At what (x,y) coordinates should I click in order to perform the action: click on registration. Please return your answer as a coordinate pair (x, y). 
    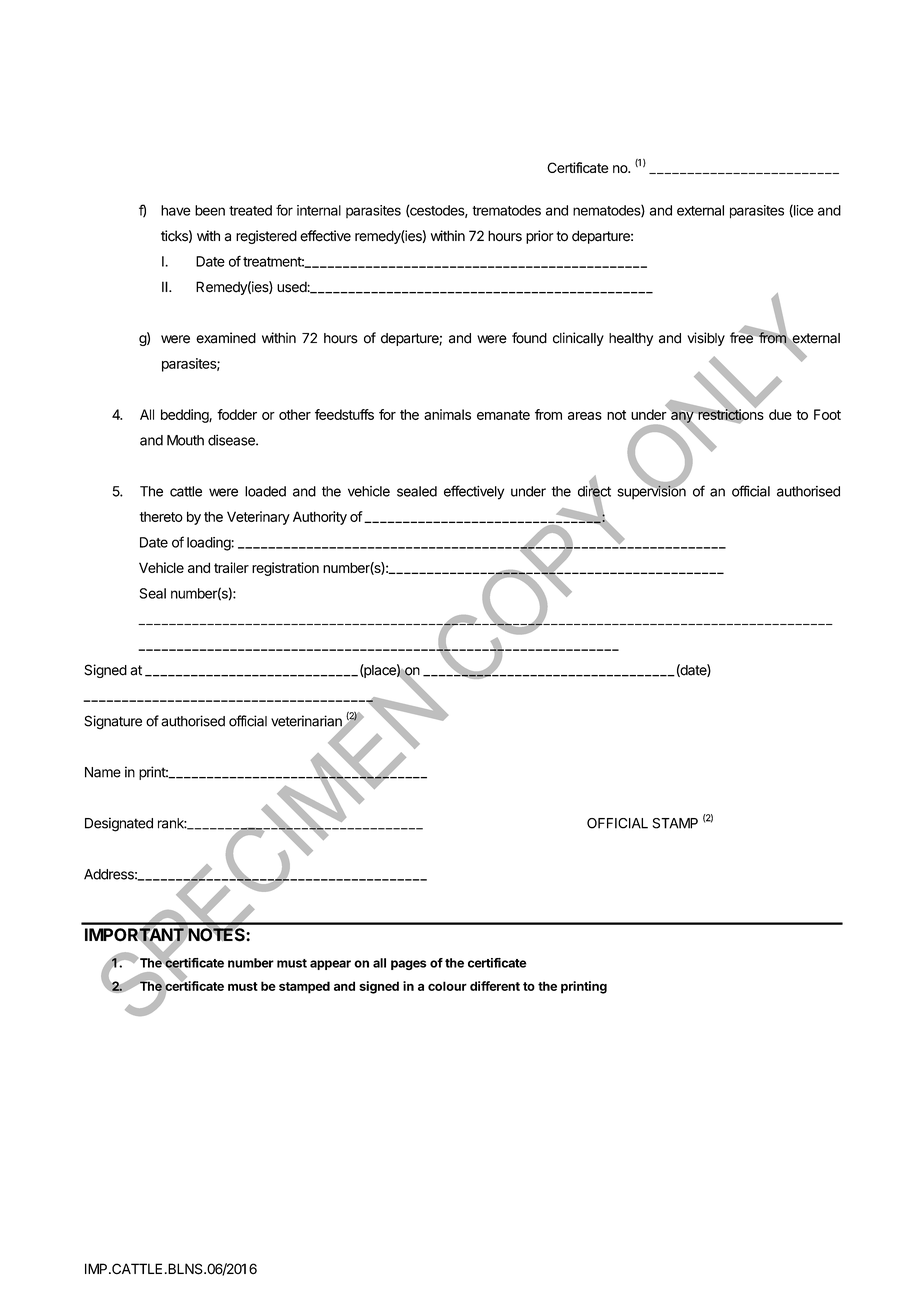
    Looking at the image, I should click on (285, 569).
